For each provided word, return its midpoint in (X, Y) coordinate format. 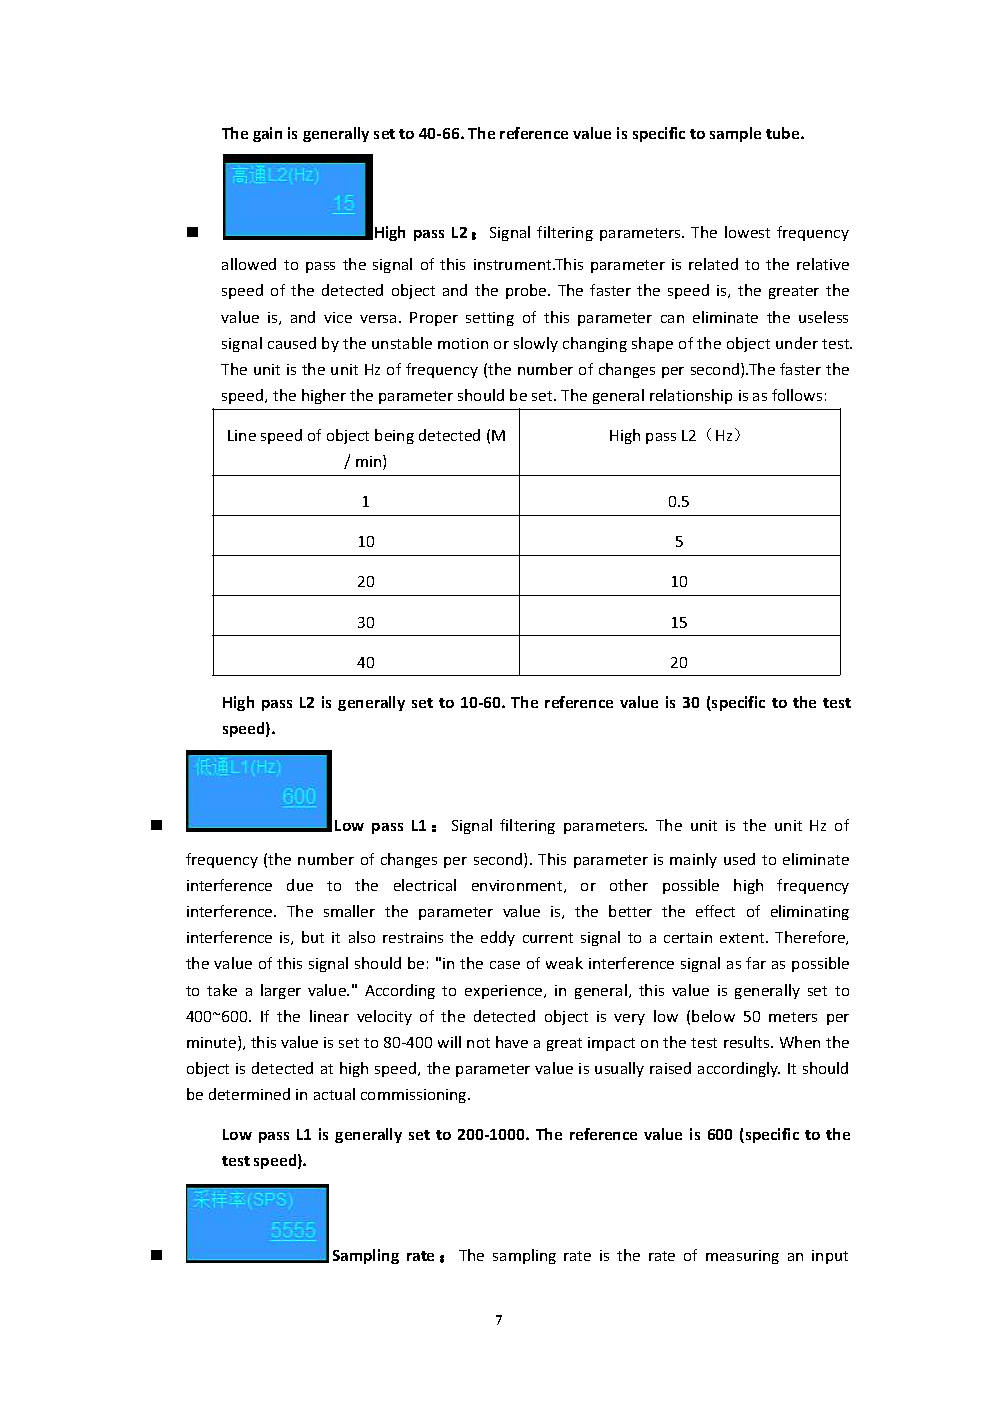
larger (281, 991)
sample (735, 134)
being (394, 436)
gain (267, 134)
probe (527, 291)
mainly (693, 860)
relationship (691, 396)
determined (249, 1094)
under (797, 343)
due (300, 885)
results (748, 1042)
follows (797, 395)
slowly (536, 344)
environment (518, 886)
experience (505, 992)
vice (338, 317)
